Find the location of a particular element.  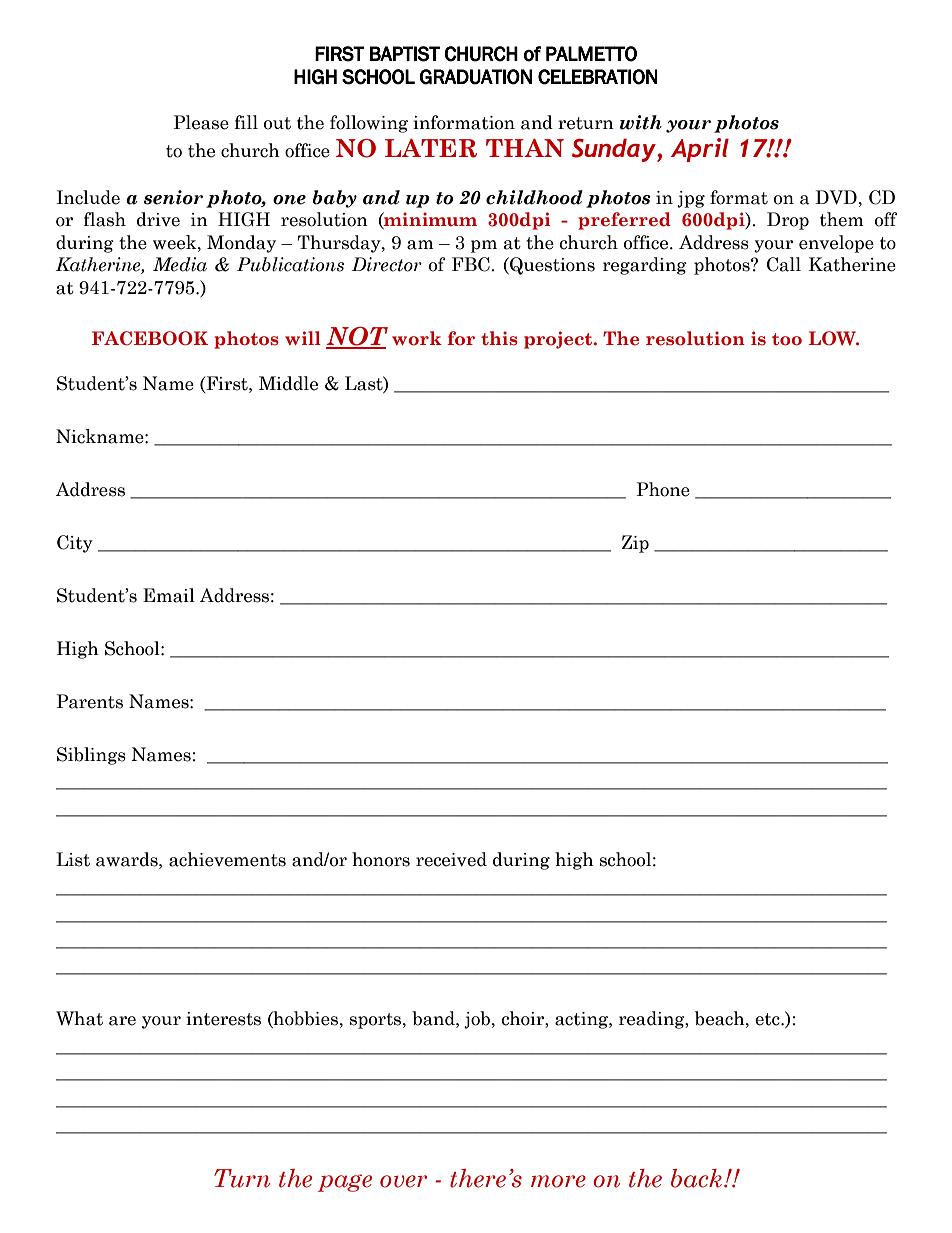

page is located at coordinates (345, 1183).
